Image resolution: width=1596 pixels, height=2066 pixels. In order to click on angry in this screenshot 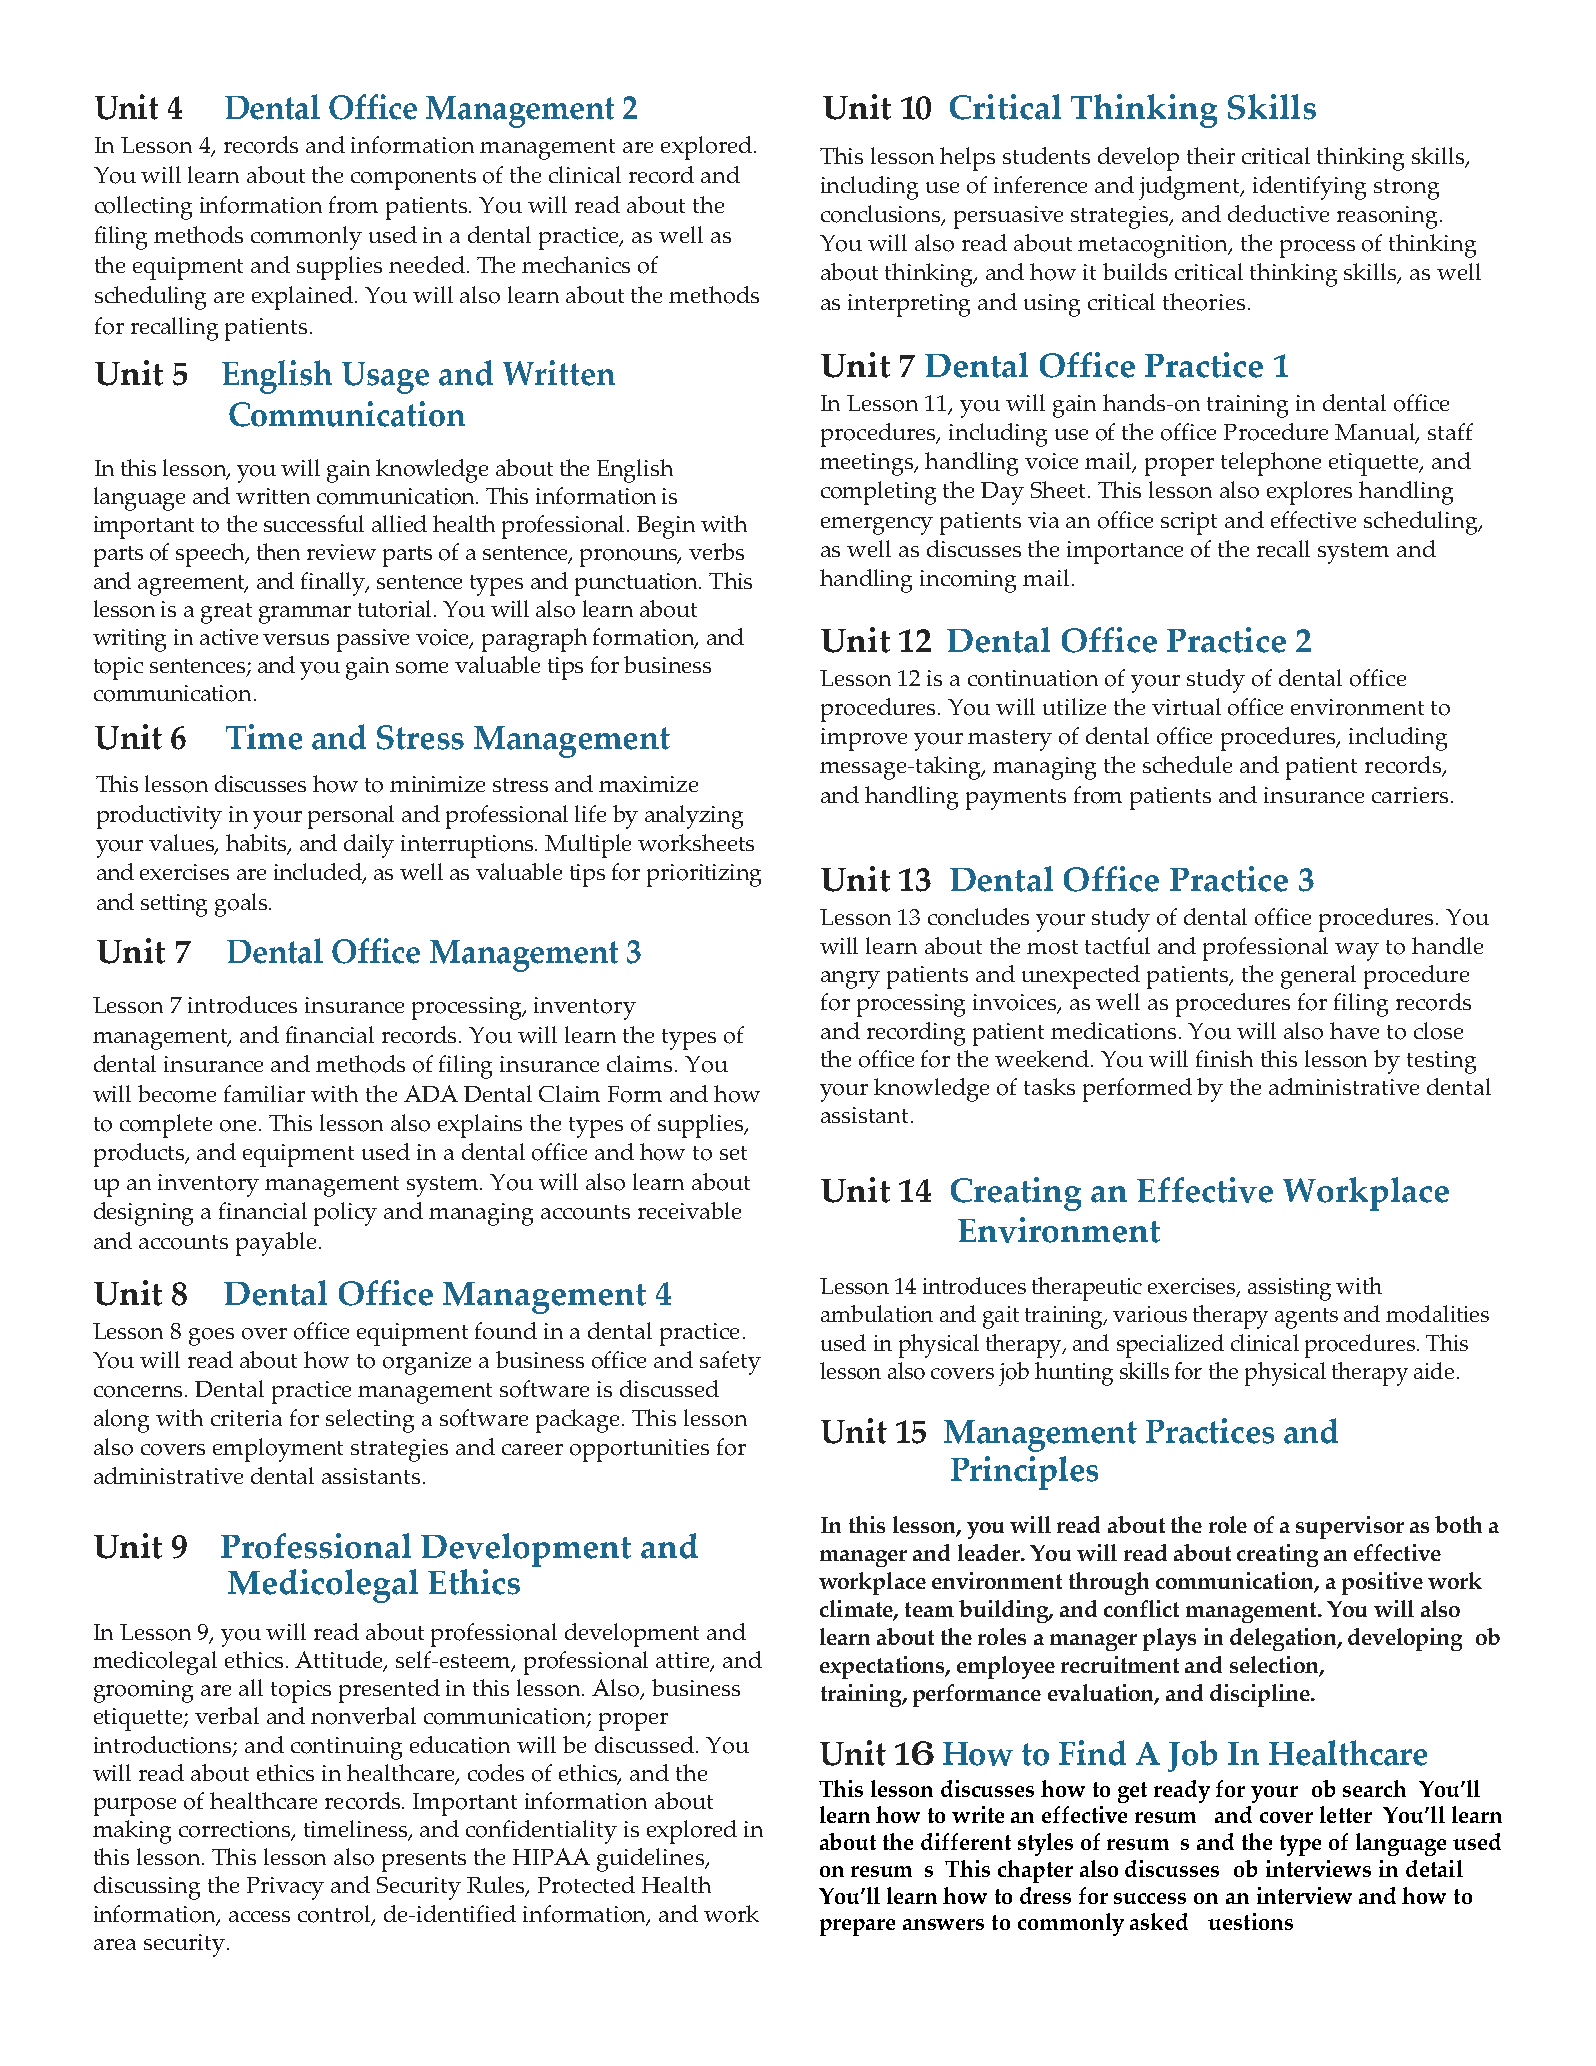, I will do `click(850, 980)`.
